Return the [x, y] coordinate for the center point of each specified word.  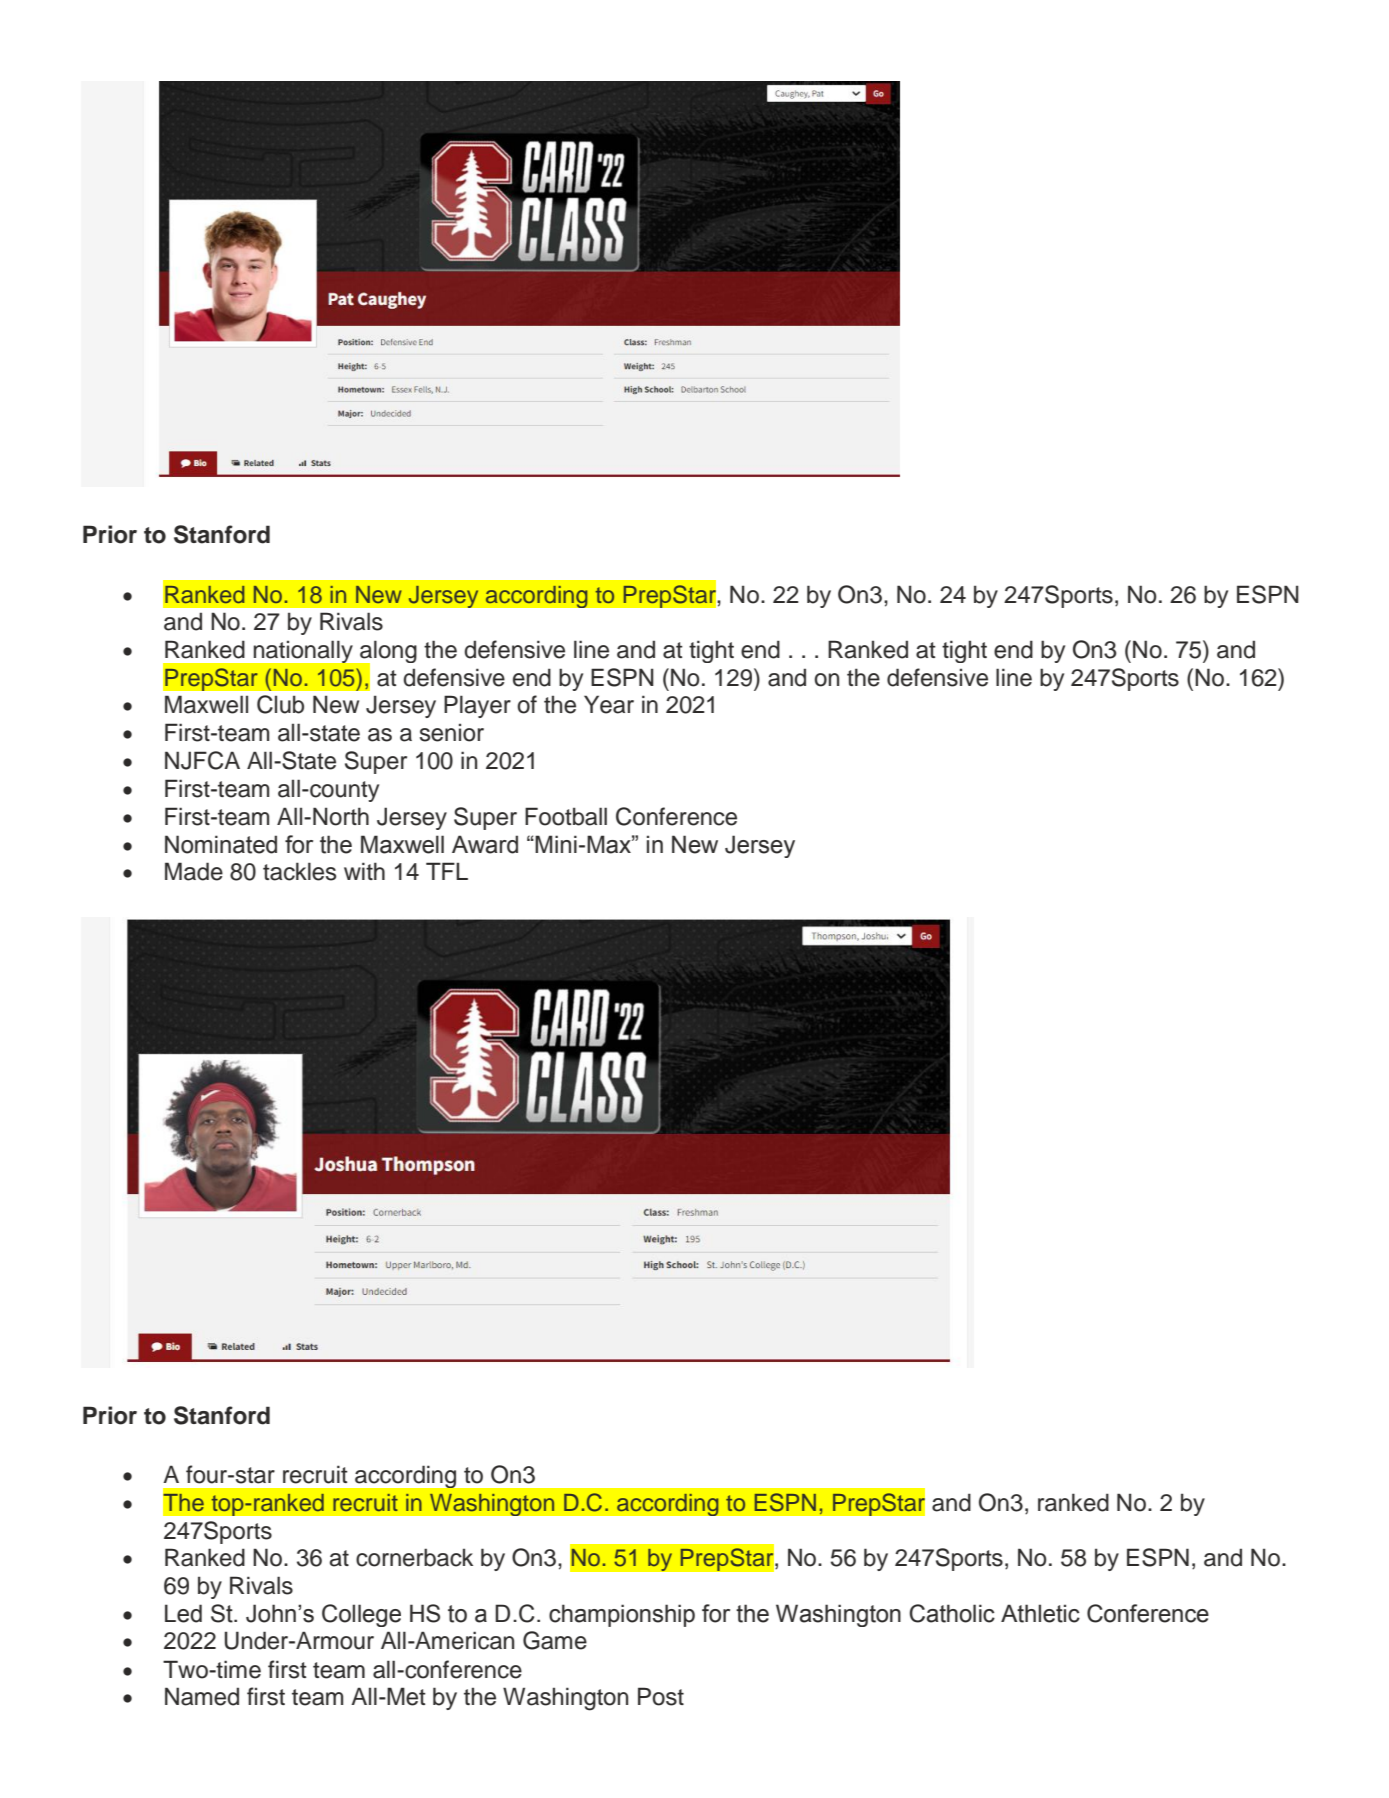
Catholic [952, 1613]
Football [566, 816]
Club [280, 704]
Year [609, 704]
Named [202, 1696]
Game [555, 1640]
